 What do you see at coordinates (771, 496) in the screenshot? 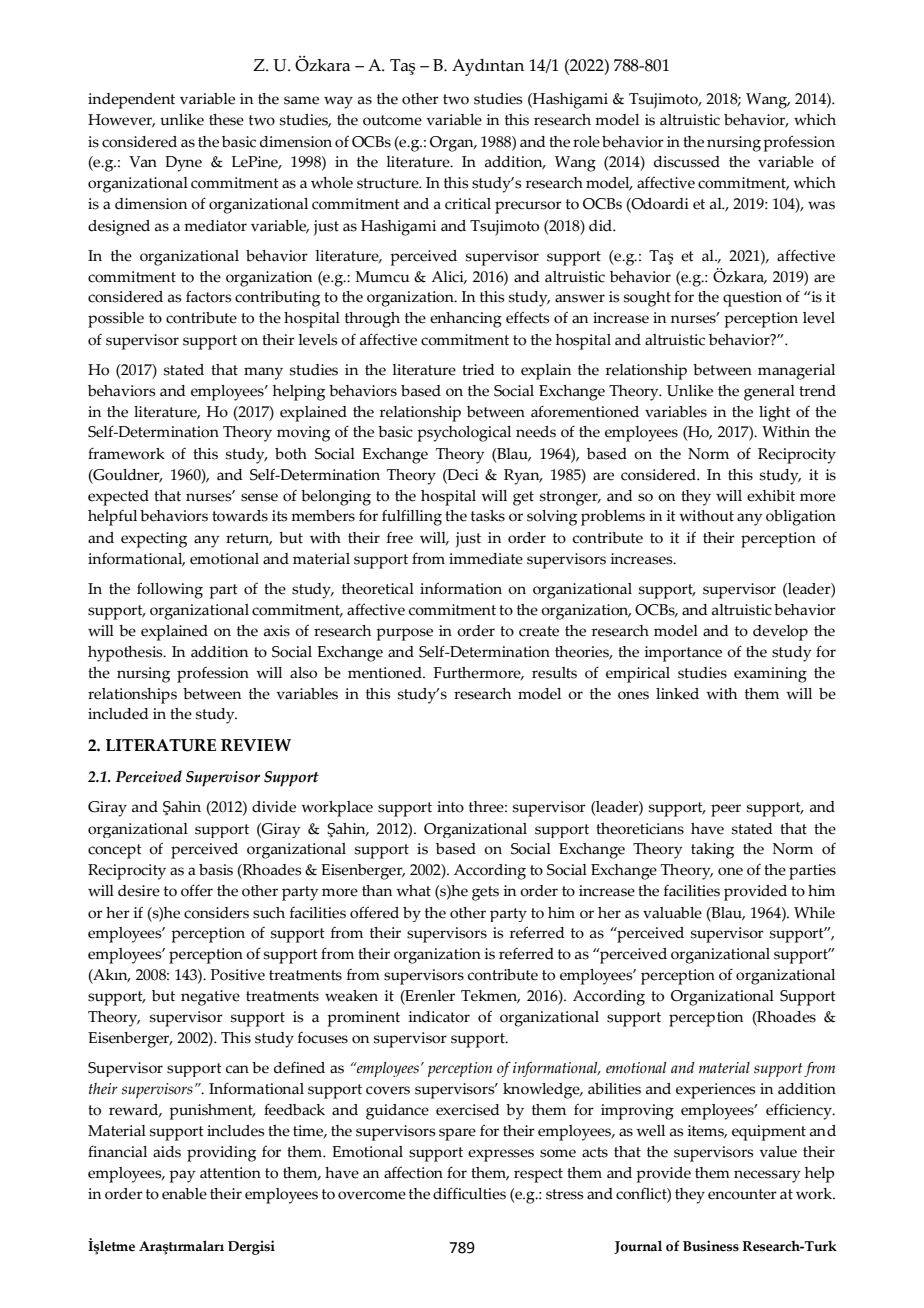
I see `exhibit` at bounding box center [771, 496].
